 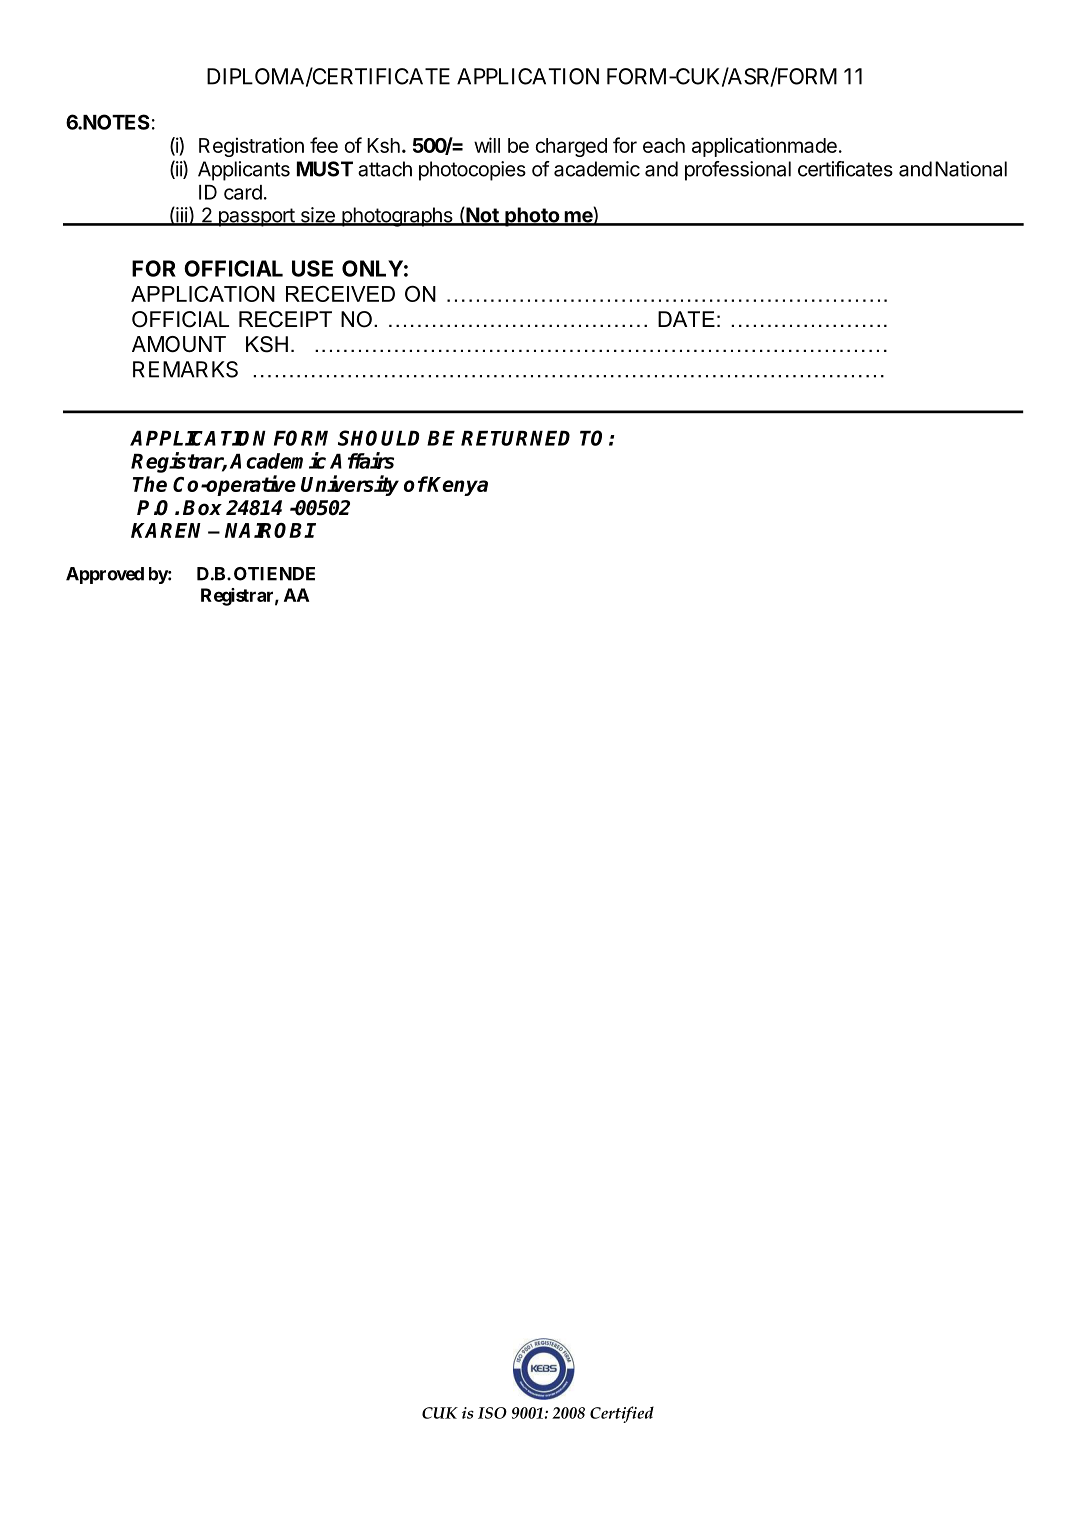 What do you see at coordinates (105, 575) in the page?
I see `Approved` at bounding box center [105, 575].
